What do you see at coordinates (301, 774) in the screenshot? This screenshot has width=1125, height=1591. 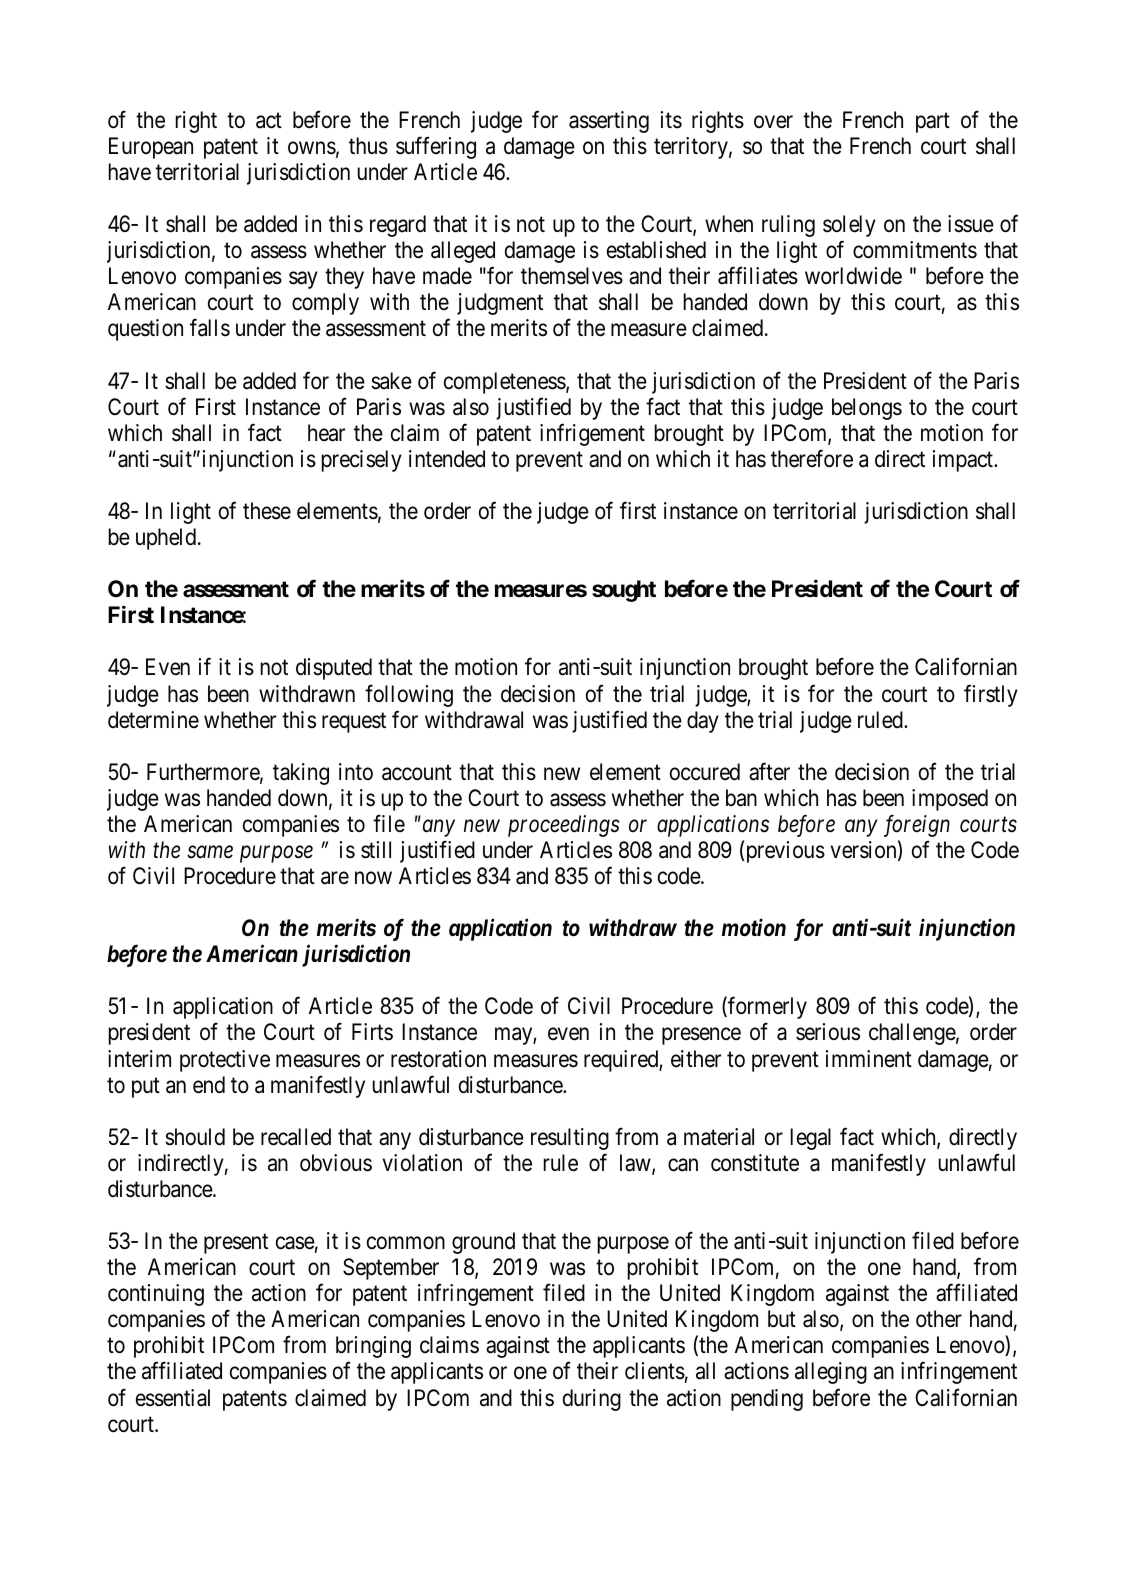 I see `taking` at bounding box center [301, 774].
